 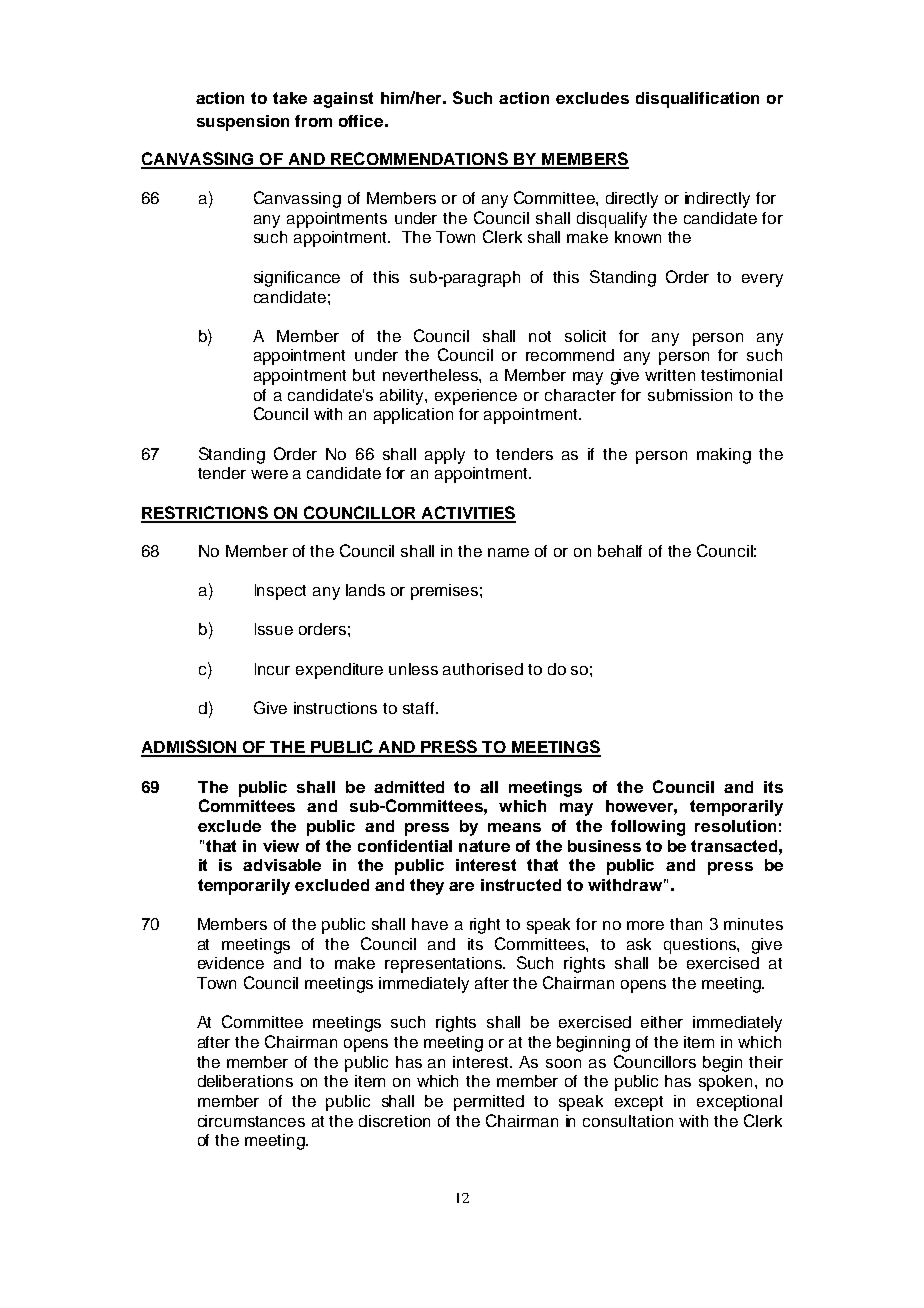 I want to click on view, so click(x=281, y=846).
